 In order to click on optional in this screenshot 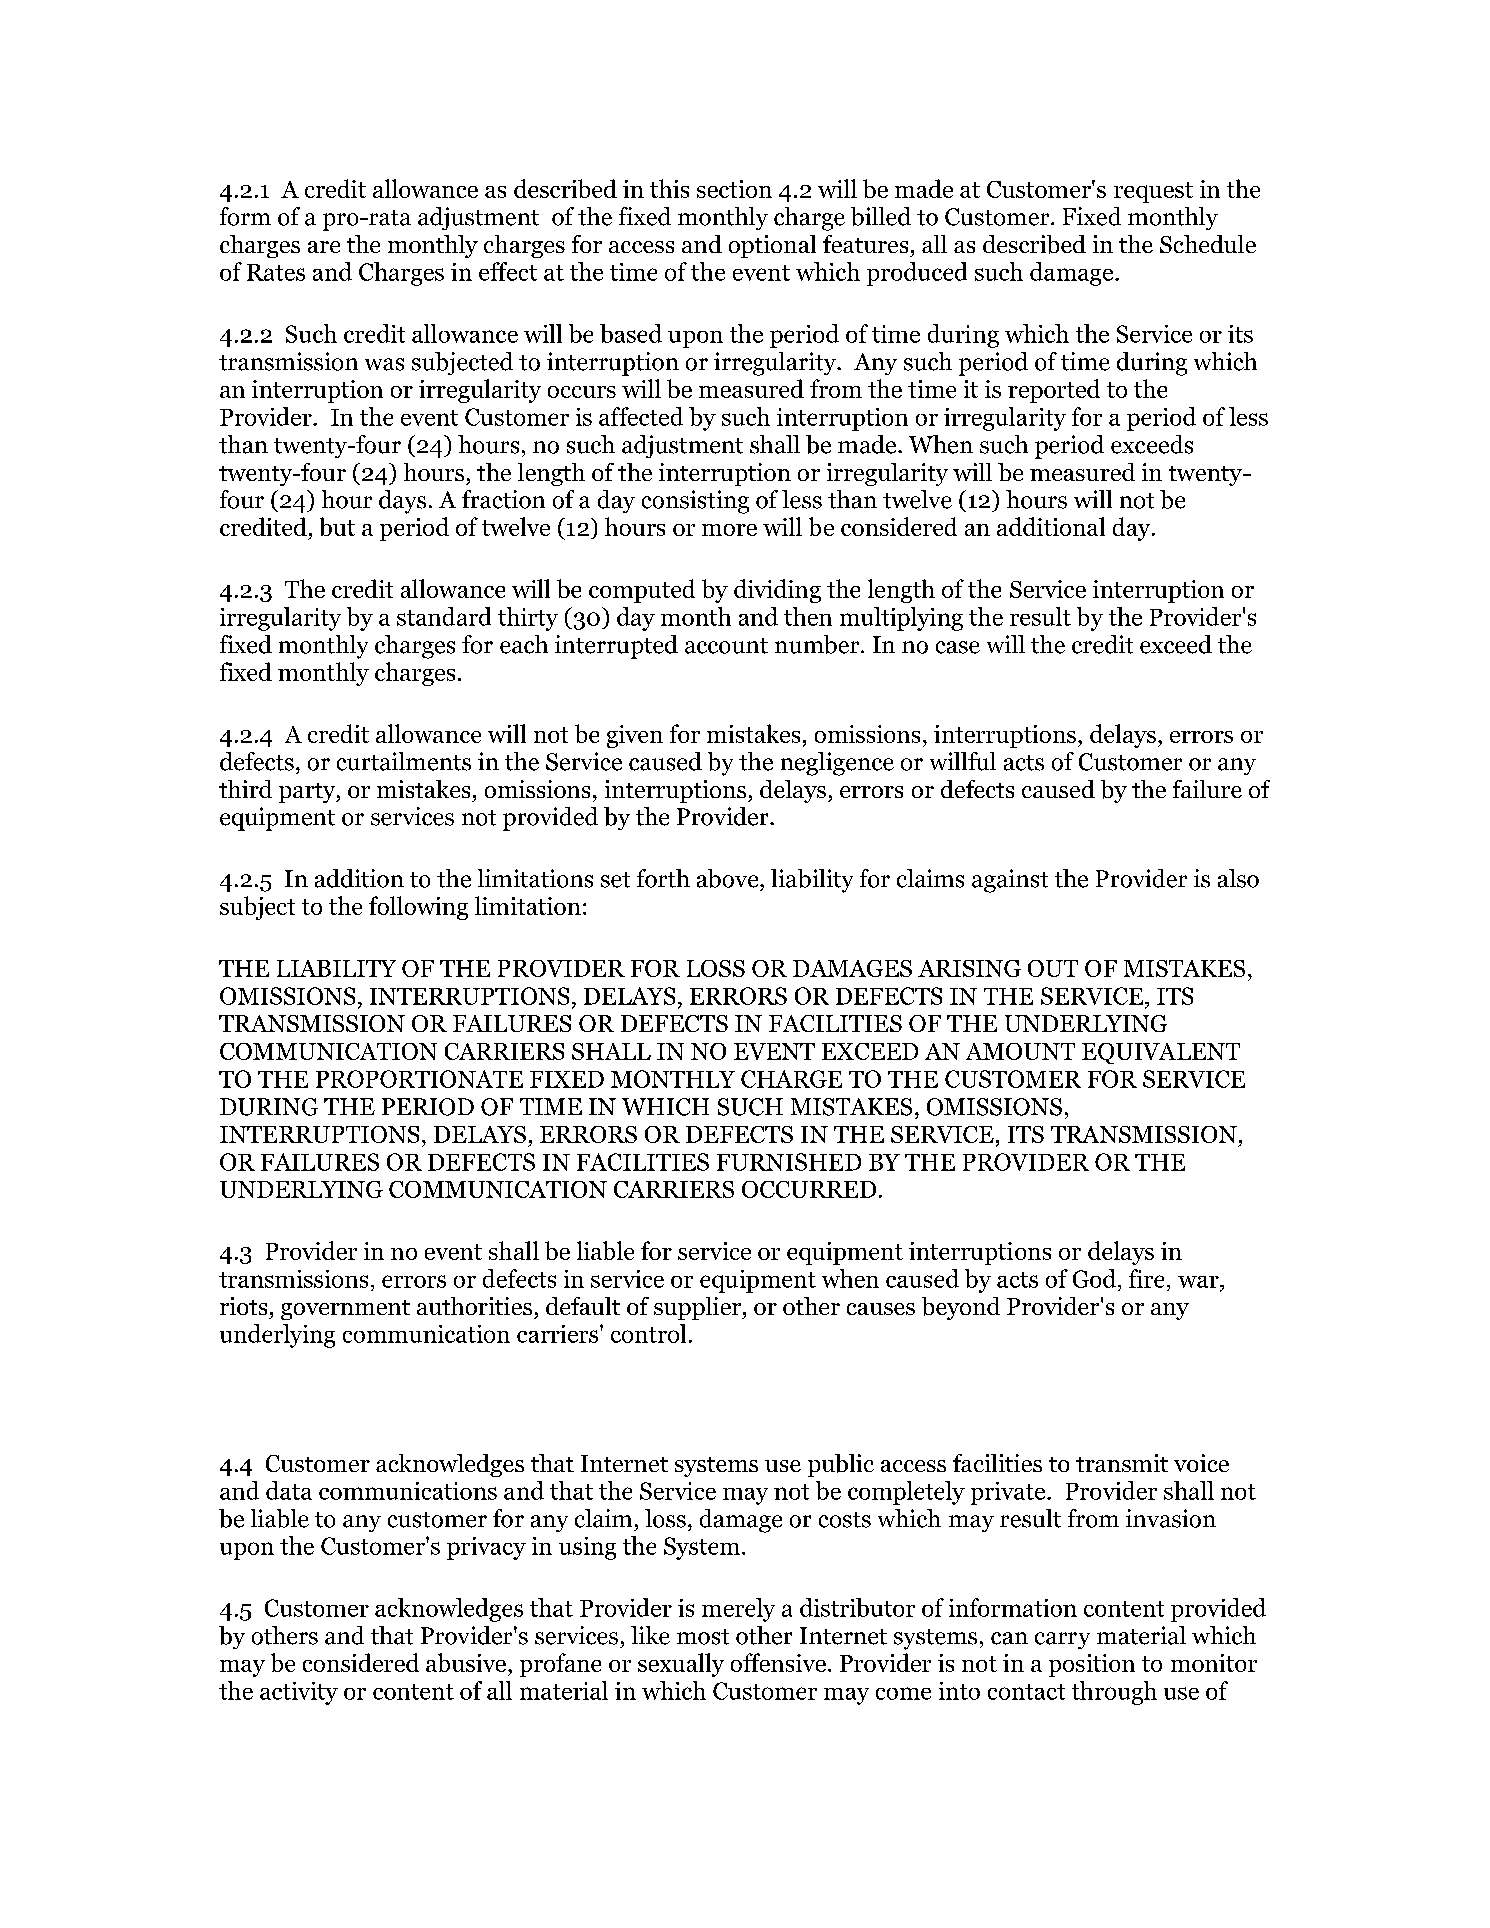, I will do `click(772, 246)`.
